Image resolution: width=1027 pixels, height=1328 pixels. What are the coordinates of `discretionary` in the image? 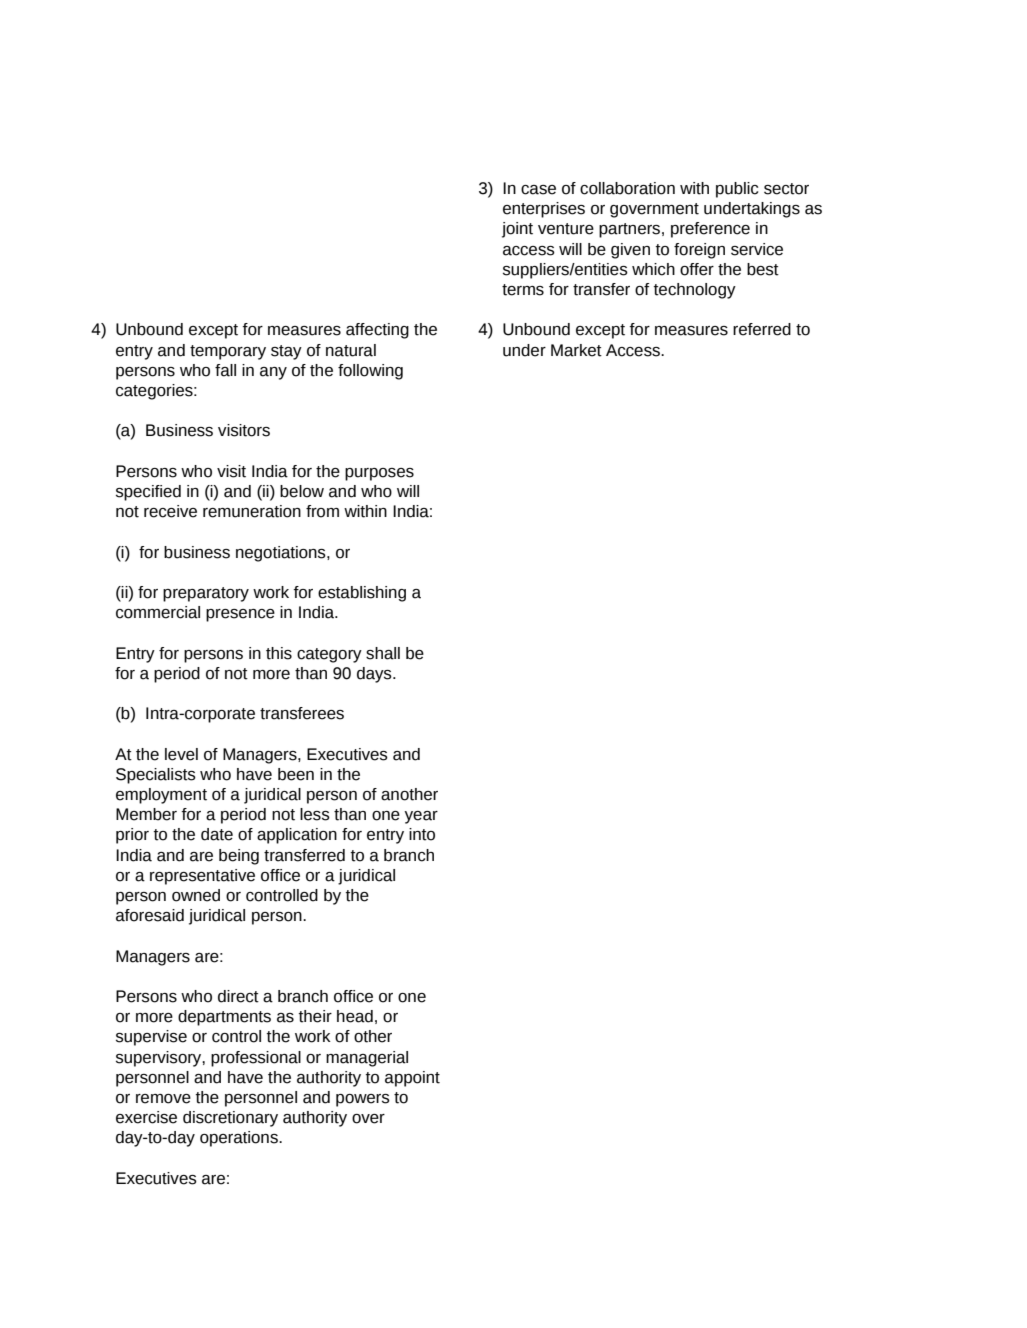 It's located at (230, 1119).
